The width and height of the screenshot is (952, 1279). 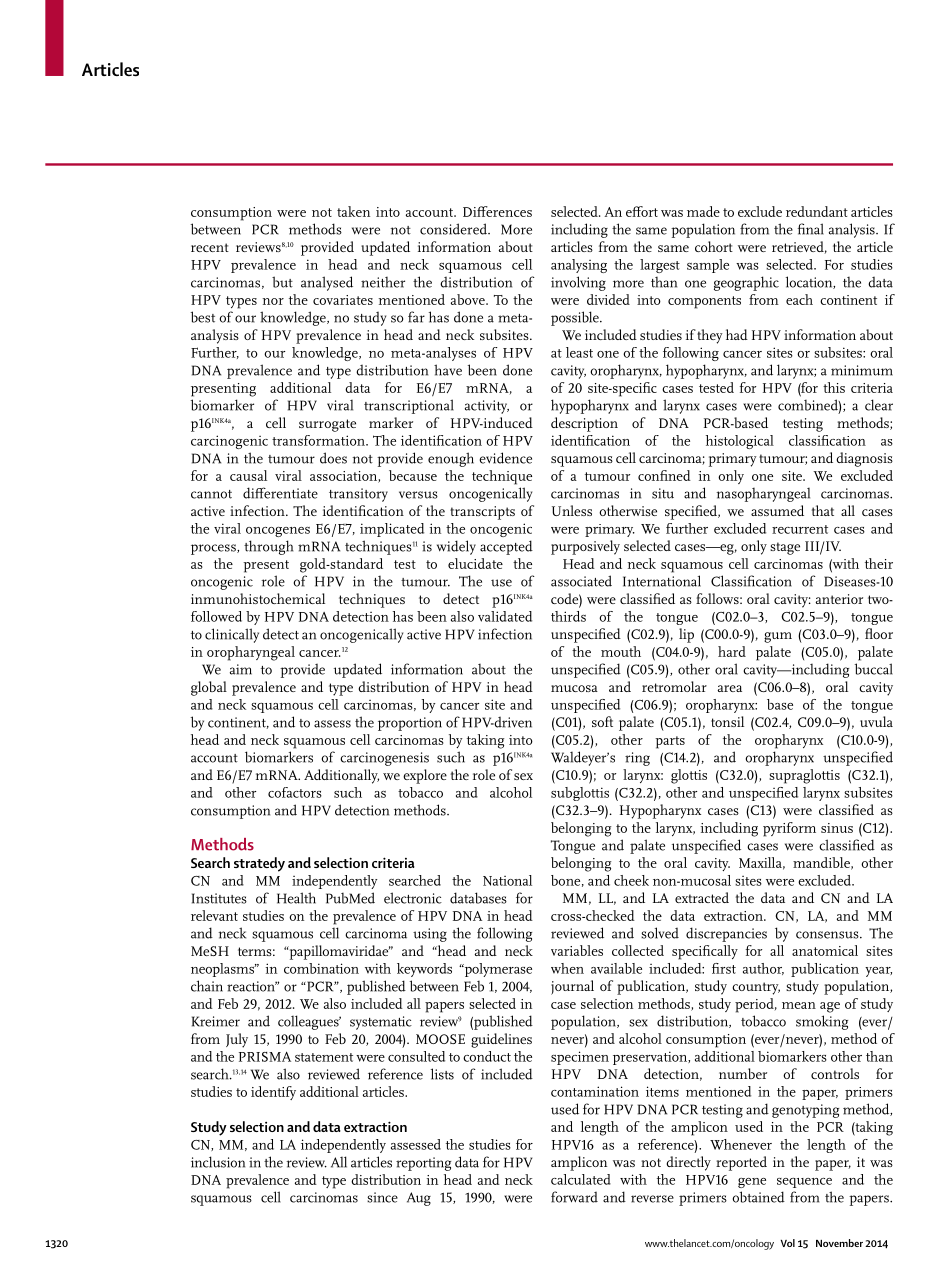 I want to click on nasopharyngeal, so click(x=763, y=495).
